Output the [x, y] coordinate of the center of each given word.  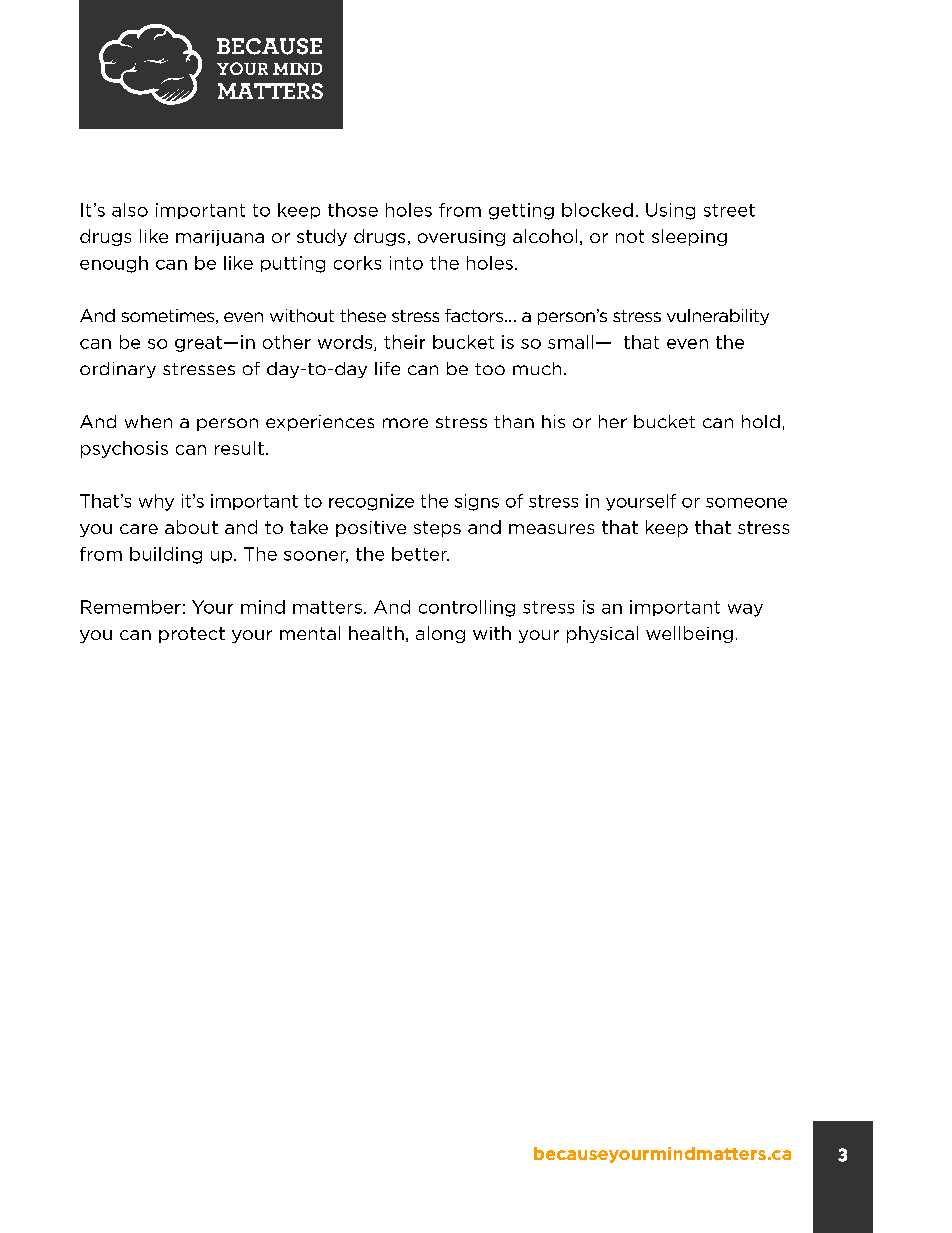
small [570, 342]
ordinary [118, 370]
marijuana [220, 238]
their [404, 342]
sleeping [689, 237]
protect [192, 635]
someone [746, 503]
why [156, 502]
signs [477, 502]
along [440, 634]
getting [521, 211]
